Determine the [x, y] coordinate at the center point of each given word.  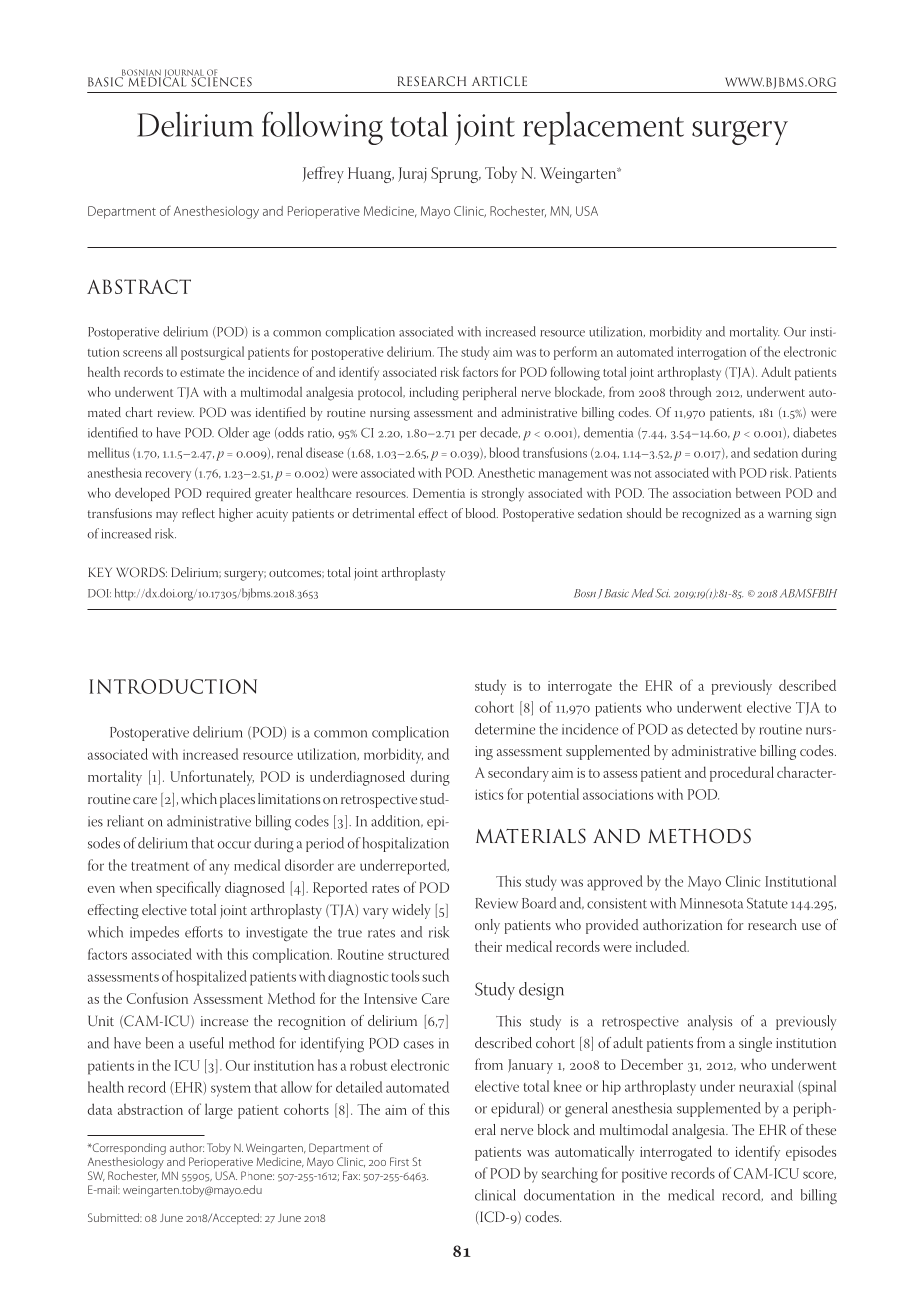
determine [505, 729]
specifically [188, 889]
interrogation [711, 353]
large [219, 1111]
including [434, 394]
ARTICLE [499, 81]
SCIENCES [221, 81]
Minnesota [711, 903]
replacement [603, 128]
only [487, 926]
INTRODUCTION [173, 686]
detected [712, 729]
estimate [202, 372]
